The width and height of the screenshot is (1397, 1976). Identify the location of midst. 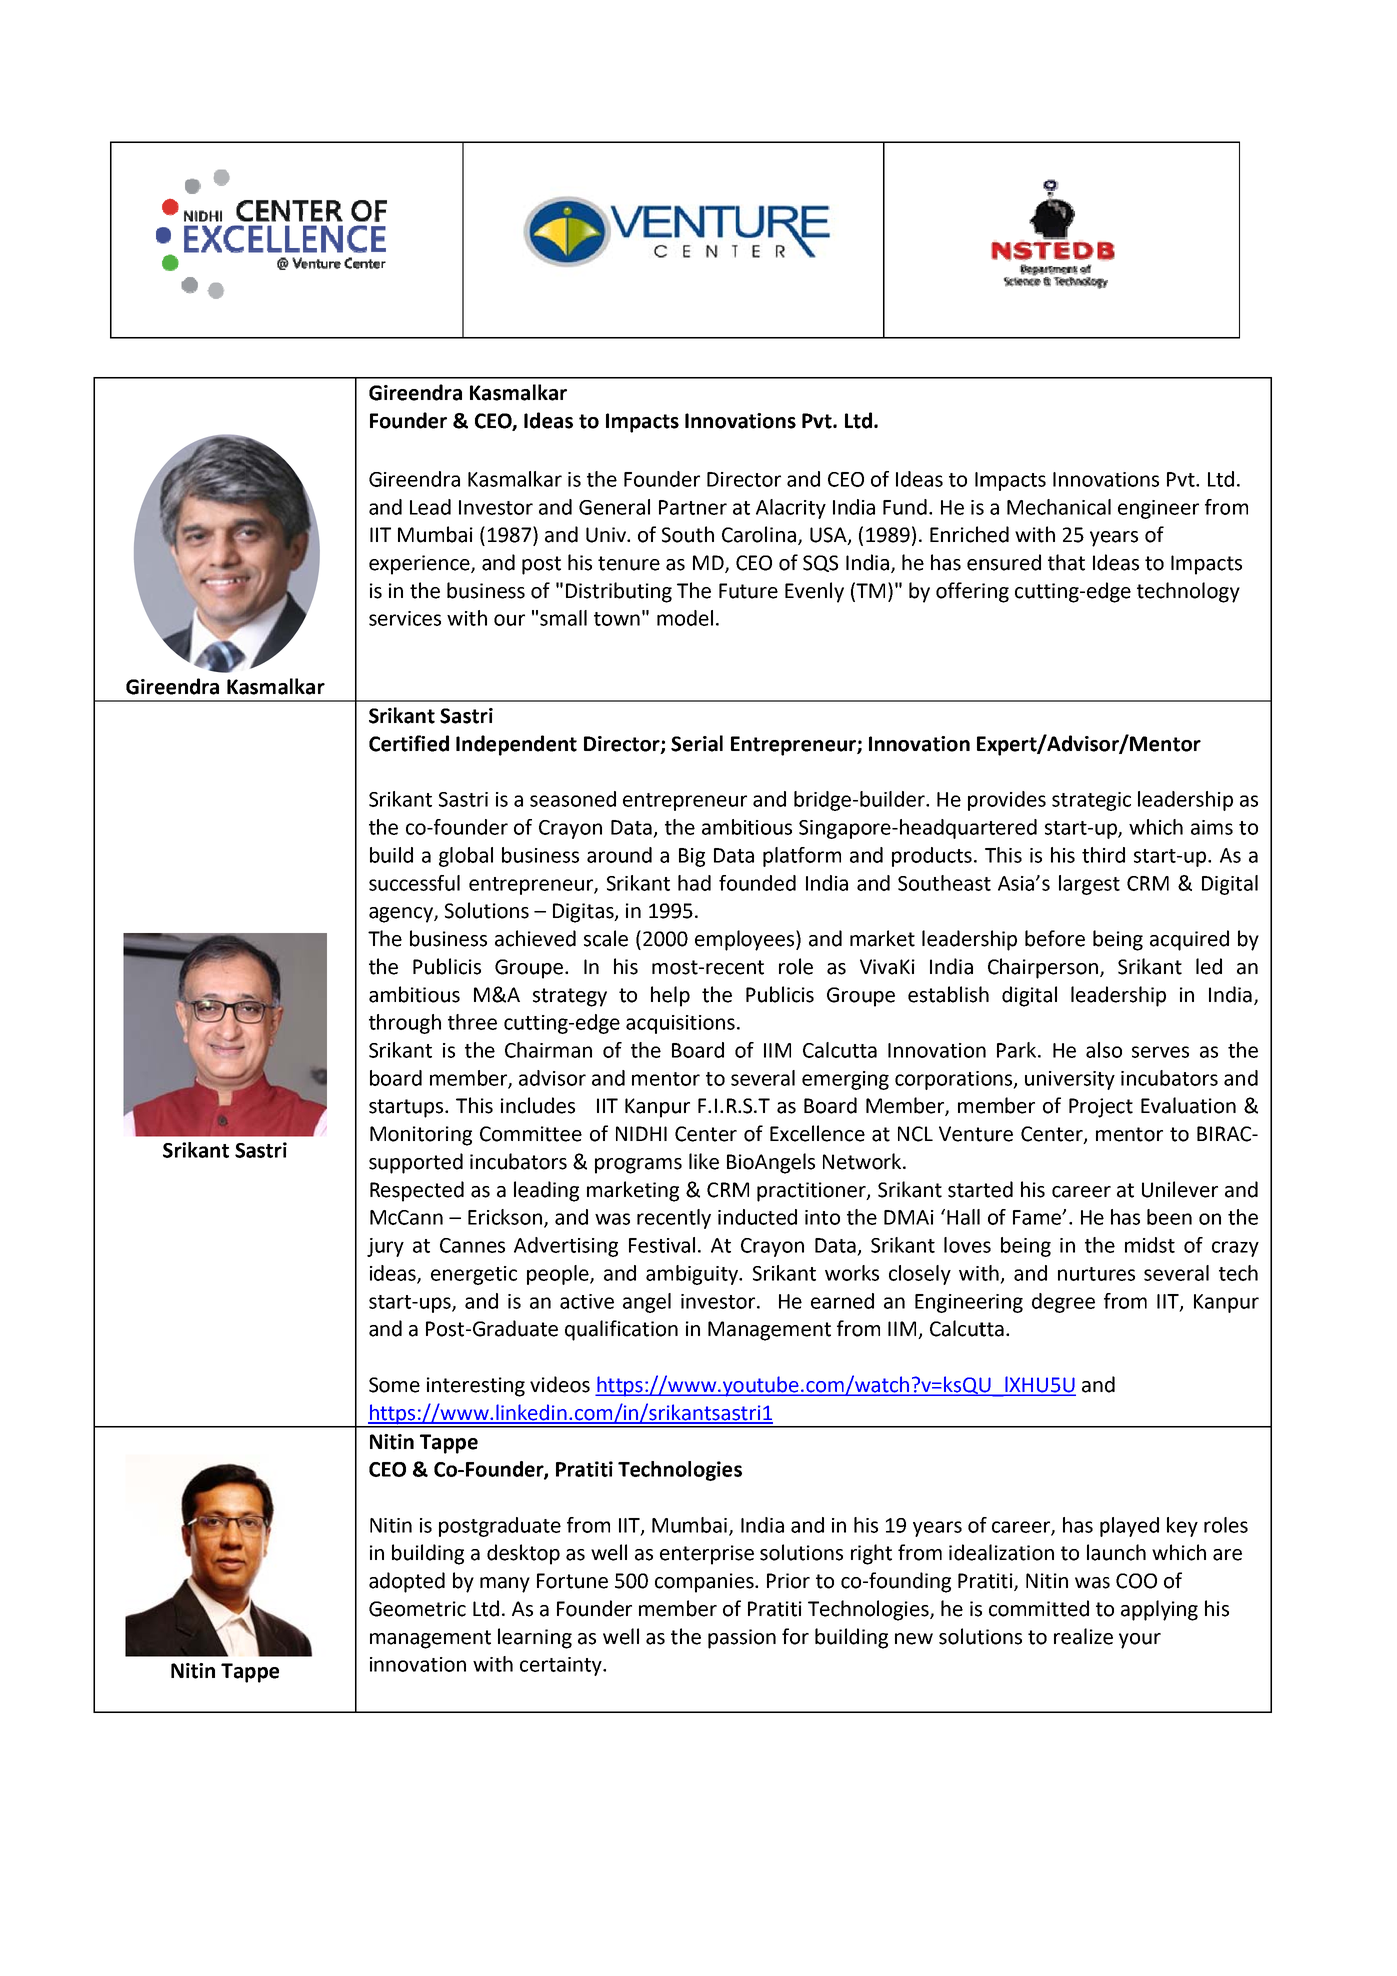
(1150, 1245).
